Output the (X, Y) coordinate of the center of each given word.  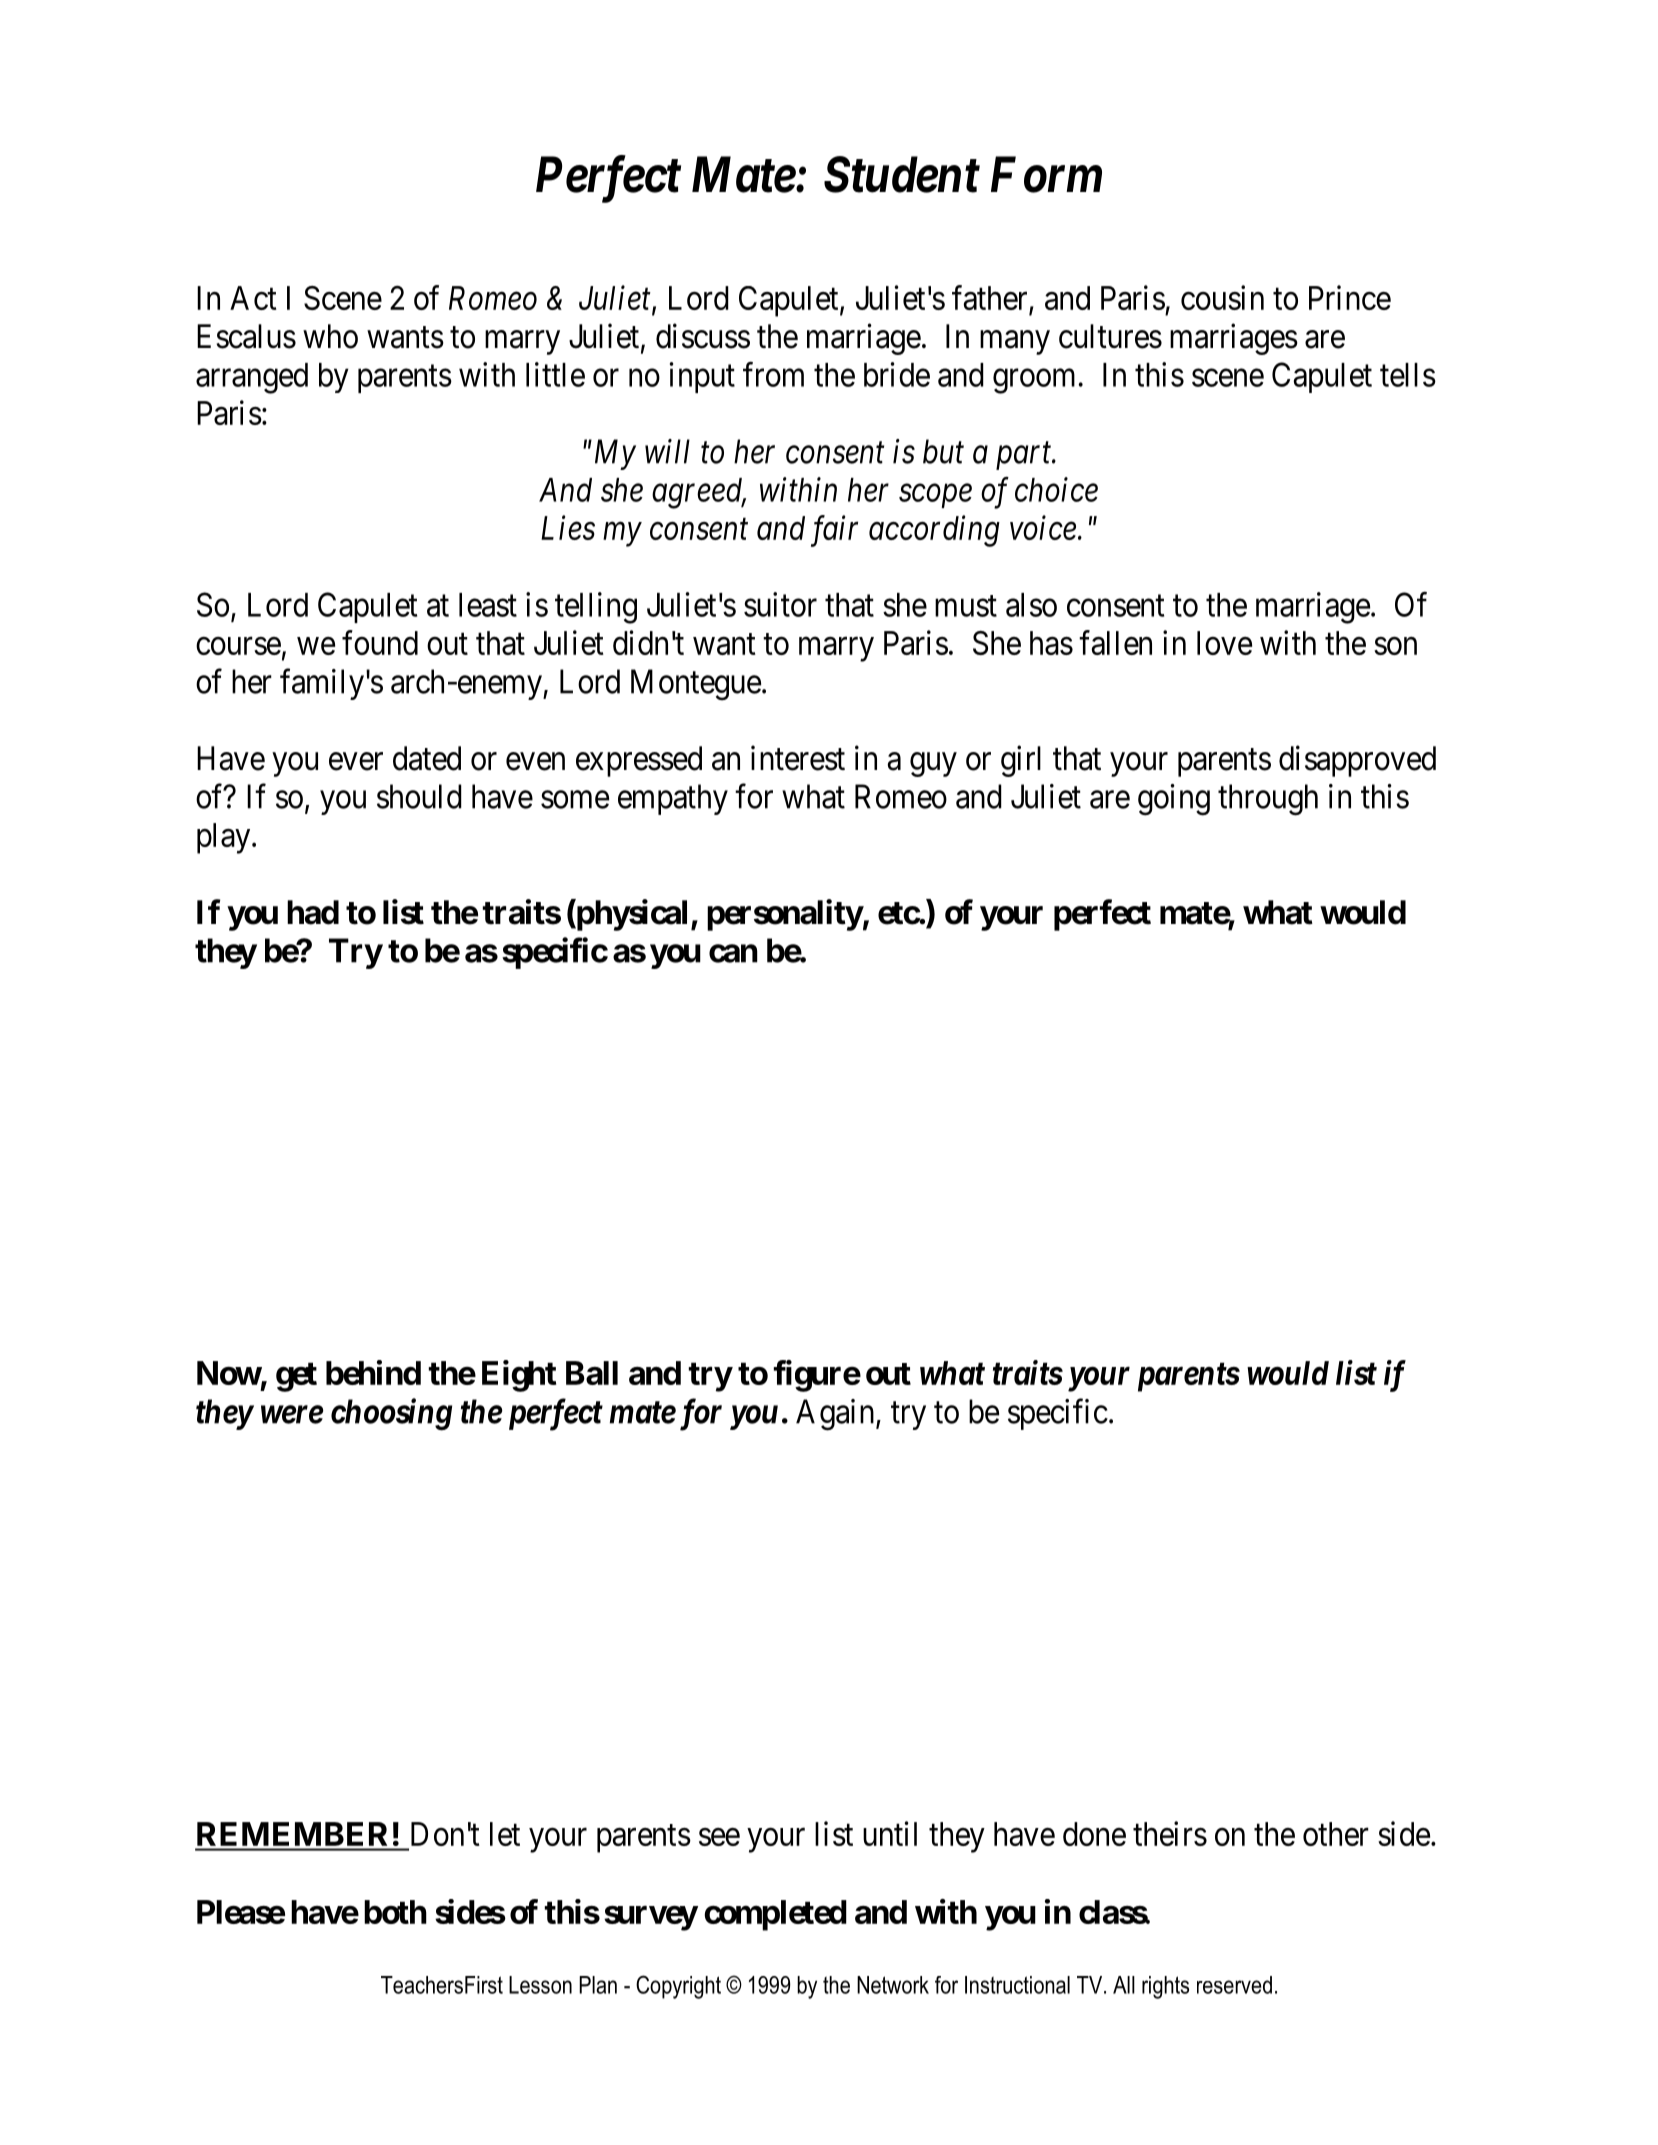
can (733, 953)
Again (836, 1415)
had (313, 912)
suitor (780, 604)
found (380, 642)
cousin (1222, 297)
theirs (1170, 1833)
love (1224, 643)
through (1268, 800)
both (395, 1912)
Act (253, 298)
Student (902, 174)
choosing (391, 1414)
